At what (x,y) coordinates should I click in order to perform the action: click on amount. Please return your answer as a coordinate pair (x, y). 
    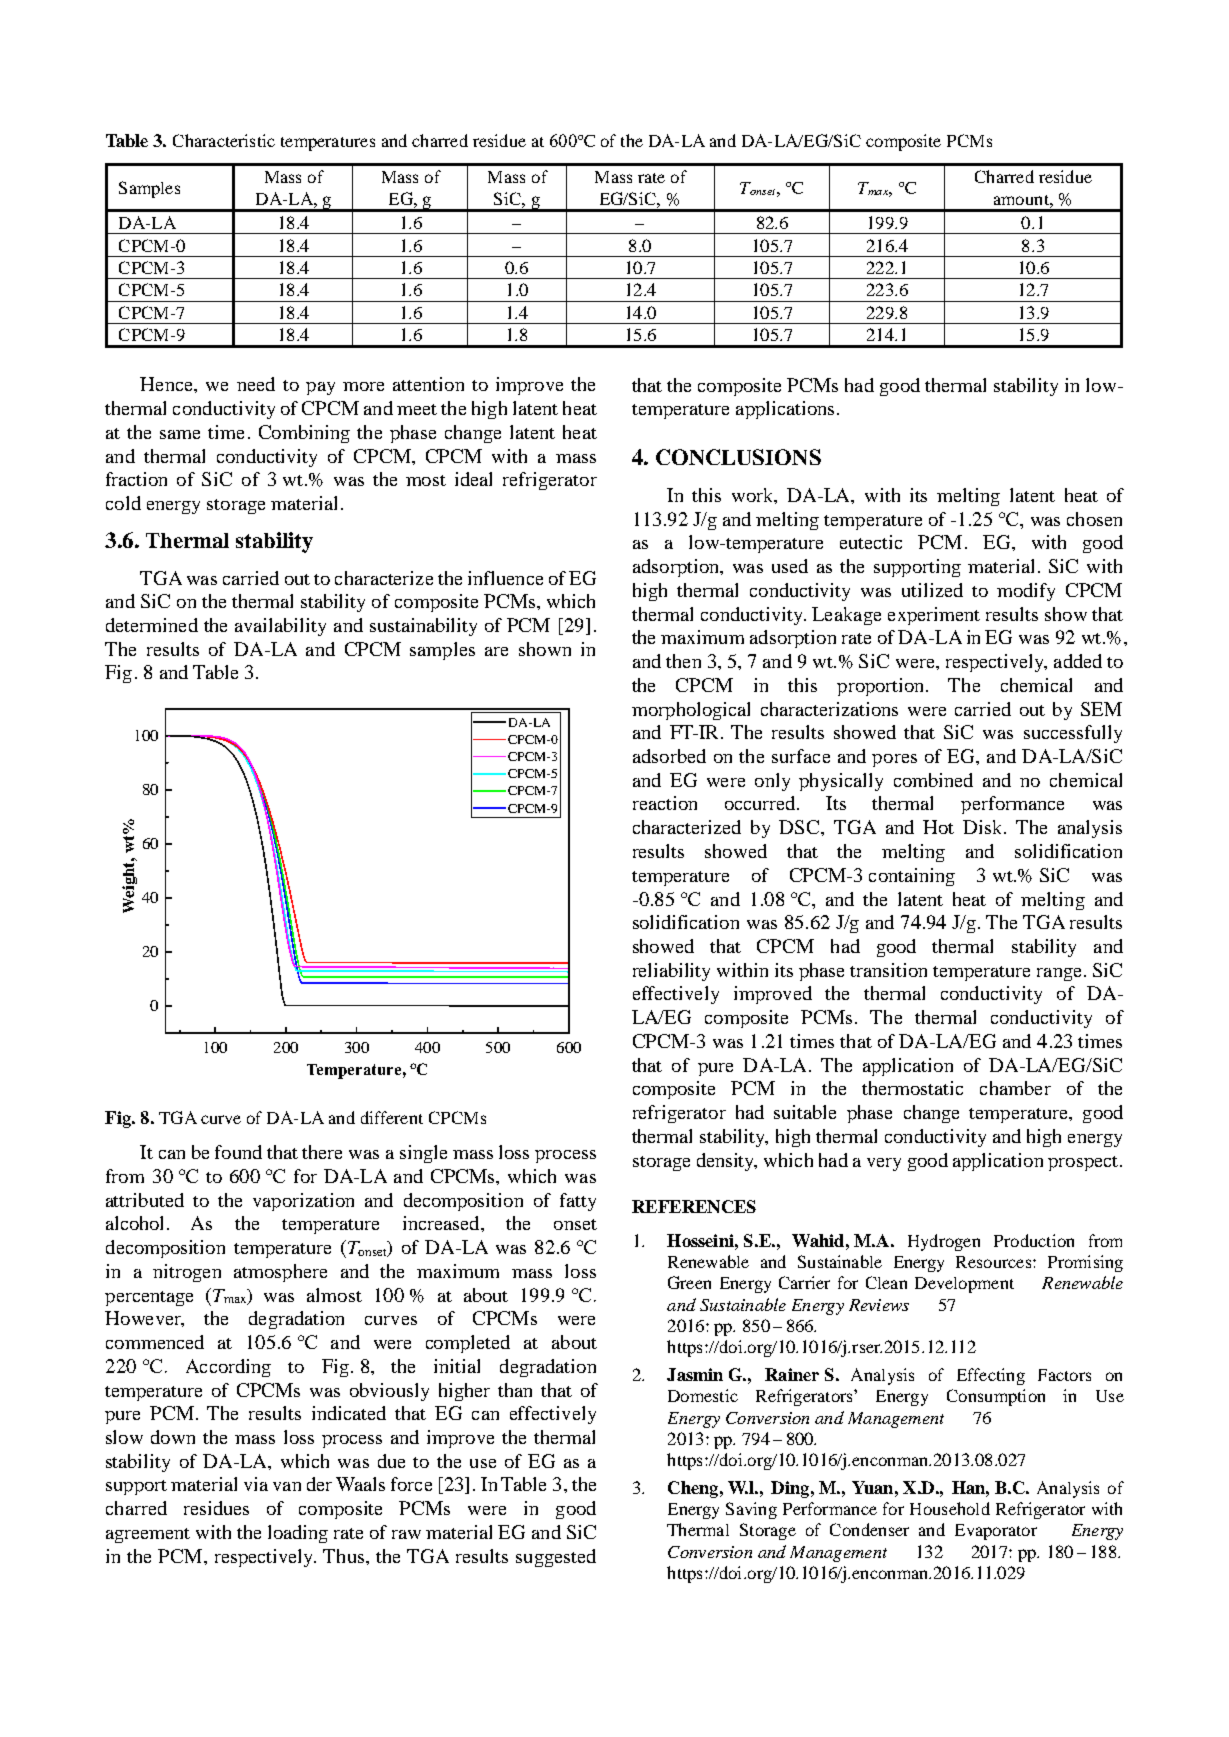
    Looking at the image, I should click on (1022, 200).
